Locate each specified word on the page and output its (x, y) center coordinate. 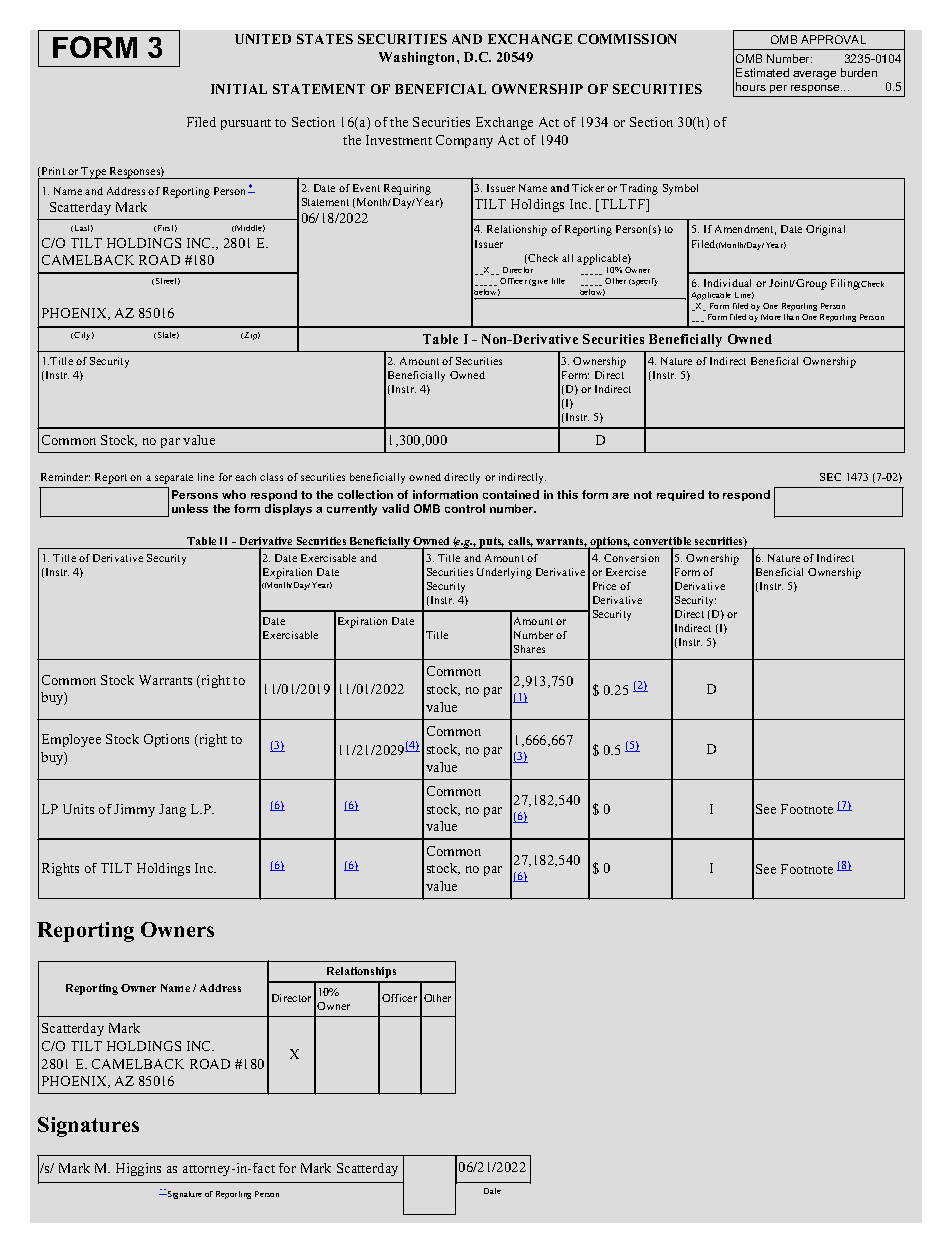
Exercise (626, 572)
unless (190, 508)
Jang (172, 810)
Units (78, 809)
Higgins (138, 1169)
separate (174, 479)
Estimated (762, 72)
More (771, 317)
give (539, 282)
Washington (418, 58)
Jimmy (134, 810)
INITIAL (239, 89)
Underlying (504, 573)
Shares (529, 649)
